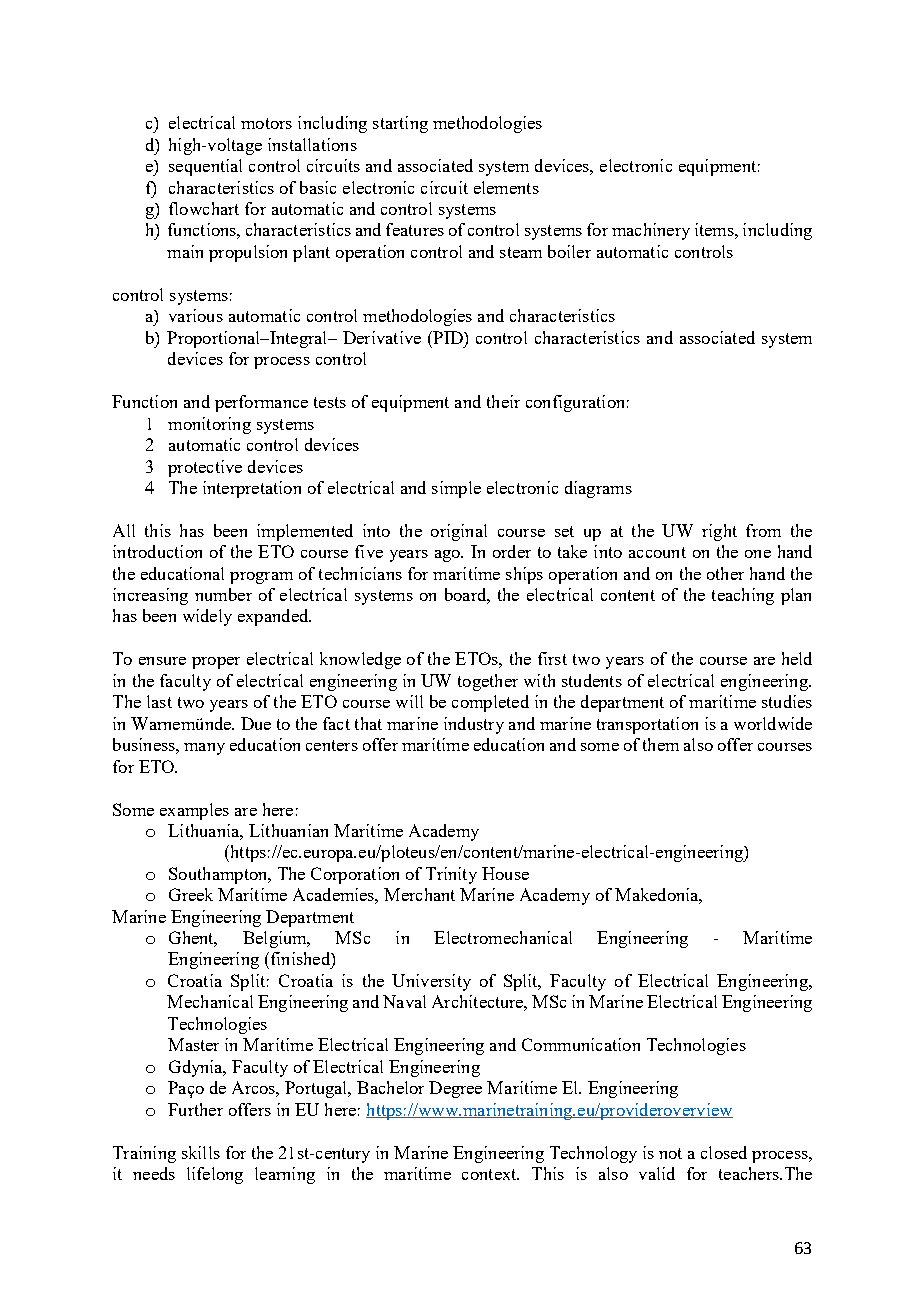 The height and width of the document is (1308, 924). I want to click on skills, so click(201, 1152).
